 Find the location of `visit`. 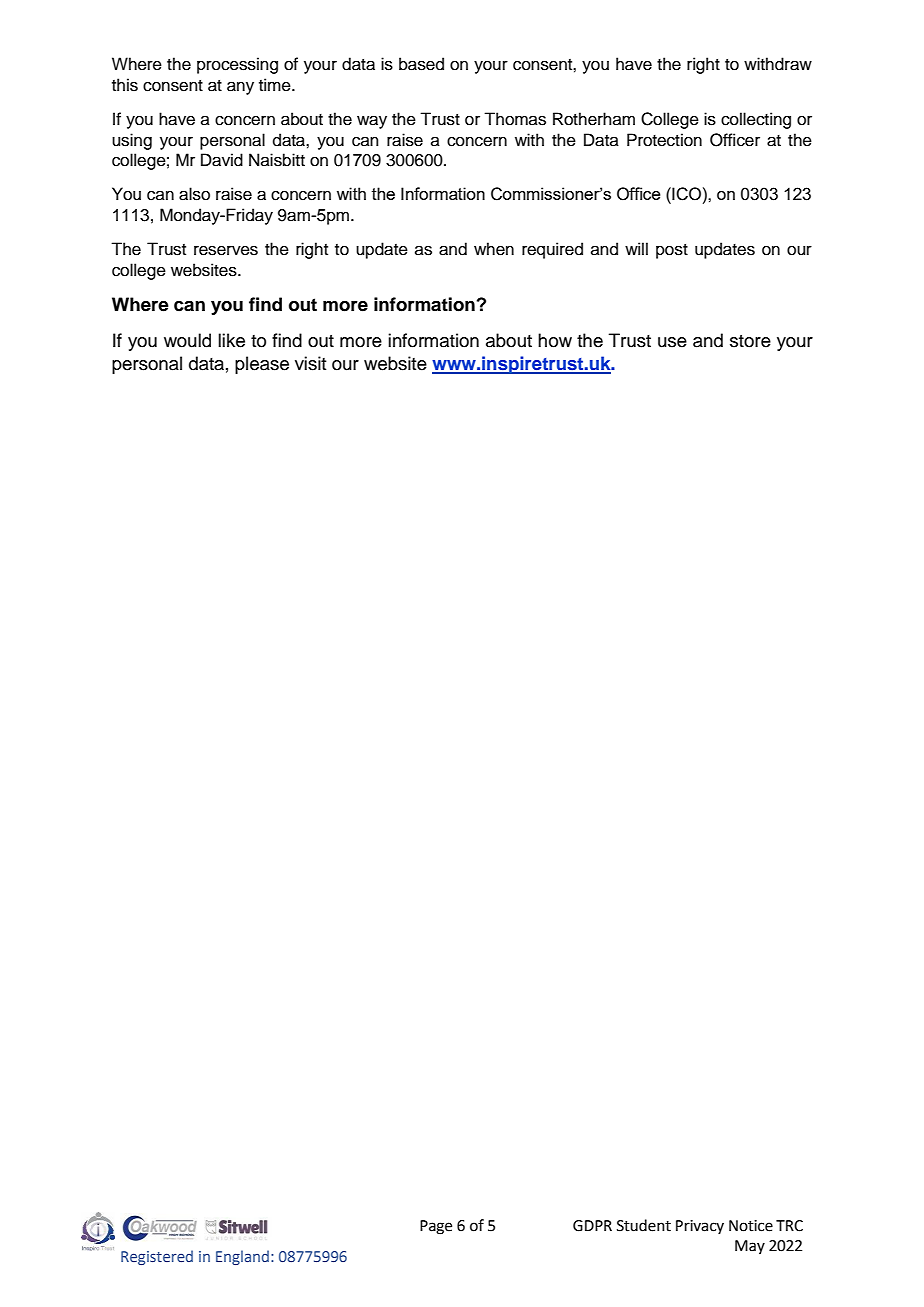

visit is located at coordinates (310, 363).
